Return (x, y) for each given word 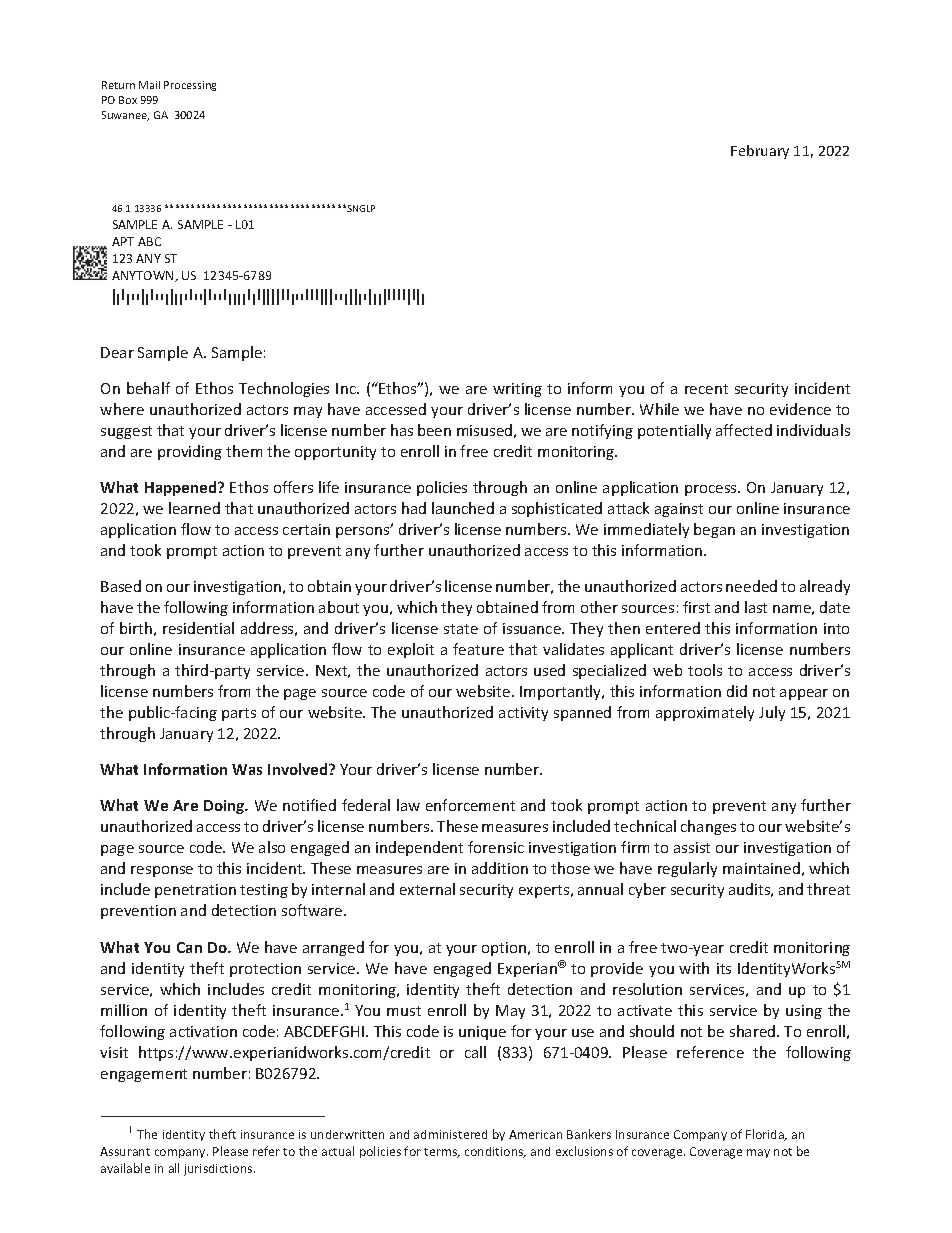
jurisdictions (219, 1170)
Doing (225, 807)
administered (450, 1134)
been (434, 430)
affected (744, 430)
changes (708, 827)
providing (190, 452)
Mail (149, 85)
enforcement (470, 805)
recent (706, 389)
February (760, 152)
